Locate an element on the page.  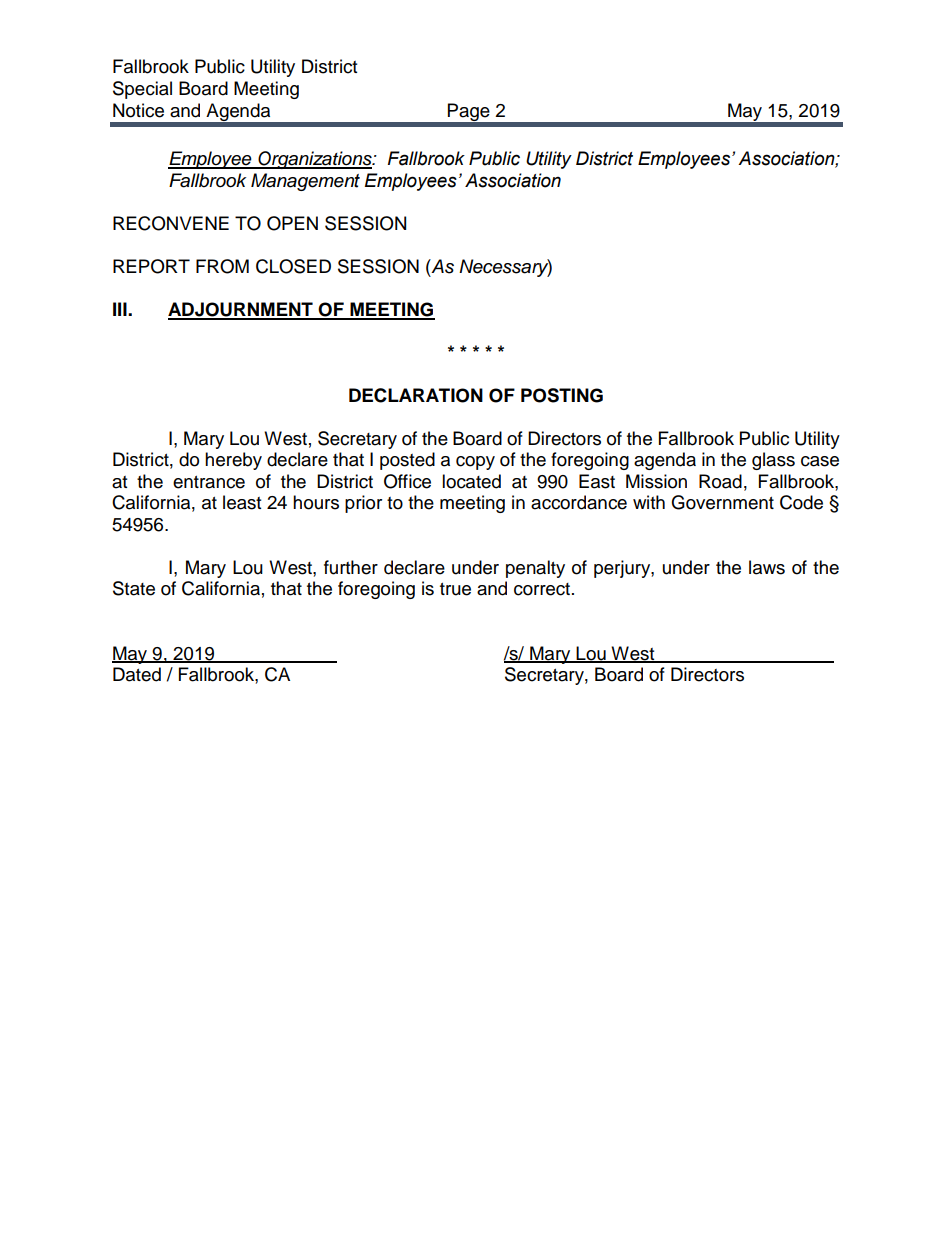
Notice is located at coordinates (138, 110).
